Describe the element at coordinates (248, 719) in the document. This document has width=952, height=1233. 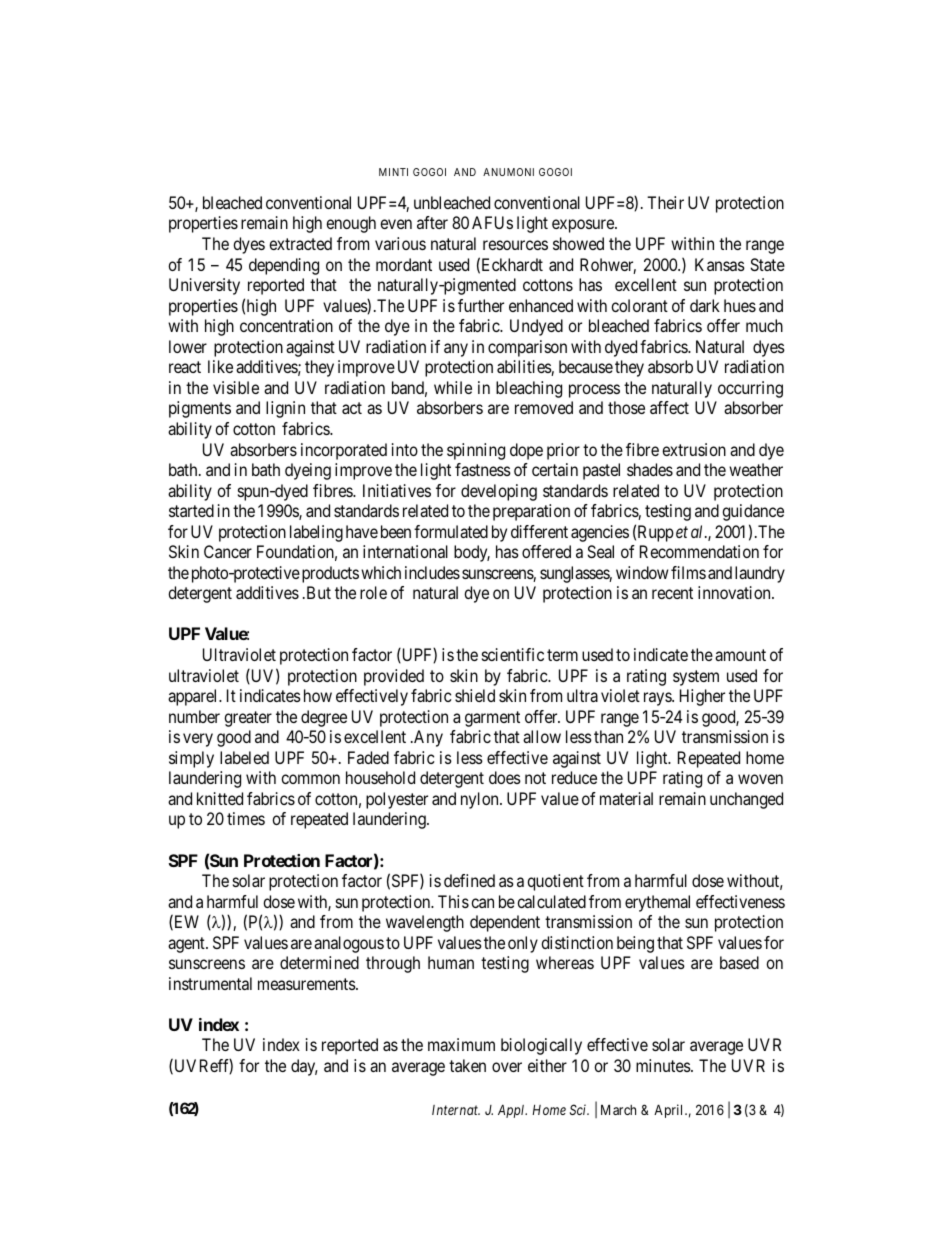
I see `greater` at that location.
